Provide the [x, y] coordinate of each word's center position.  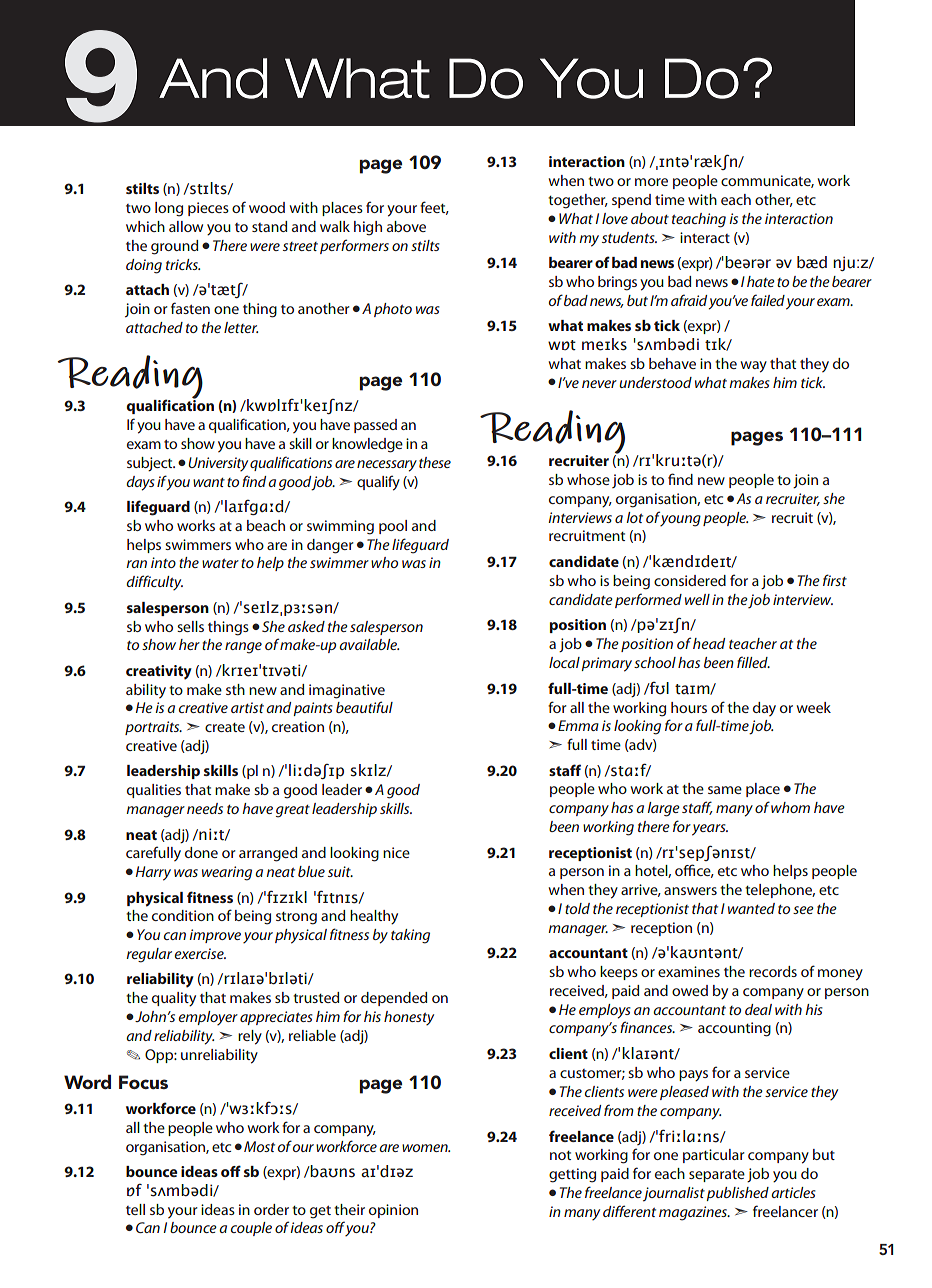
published [737, 1194]
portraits [153, 728]
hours [689, 707]
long [169, 209]
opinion [393, 1211]
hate [761, 281]
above [406, 226]
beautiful [364, 707]
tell [135, 1209]
